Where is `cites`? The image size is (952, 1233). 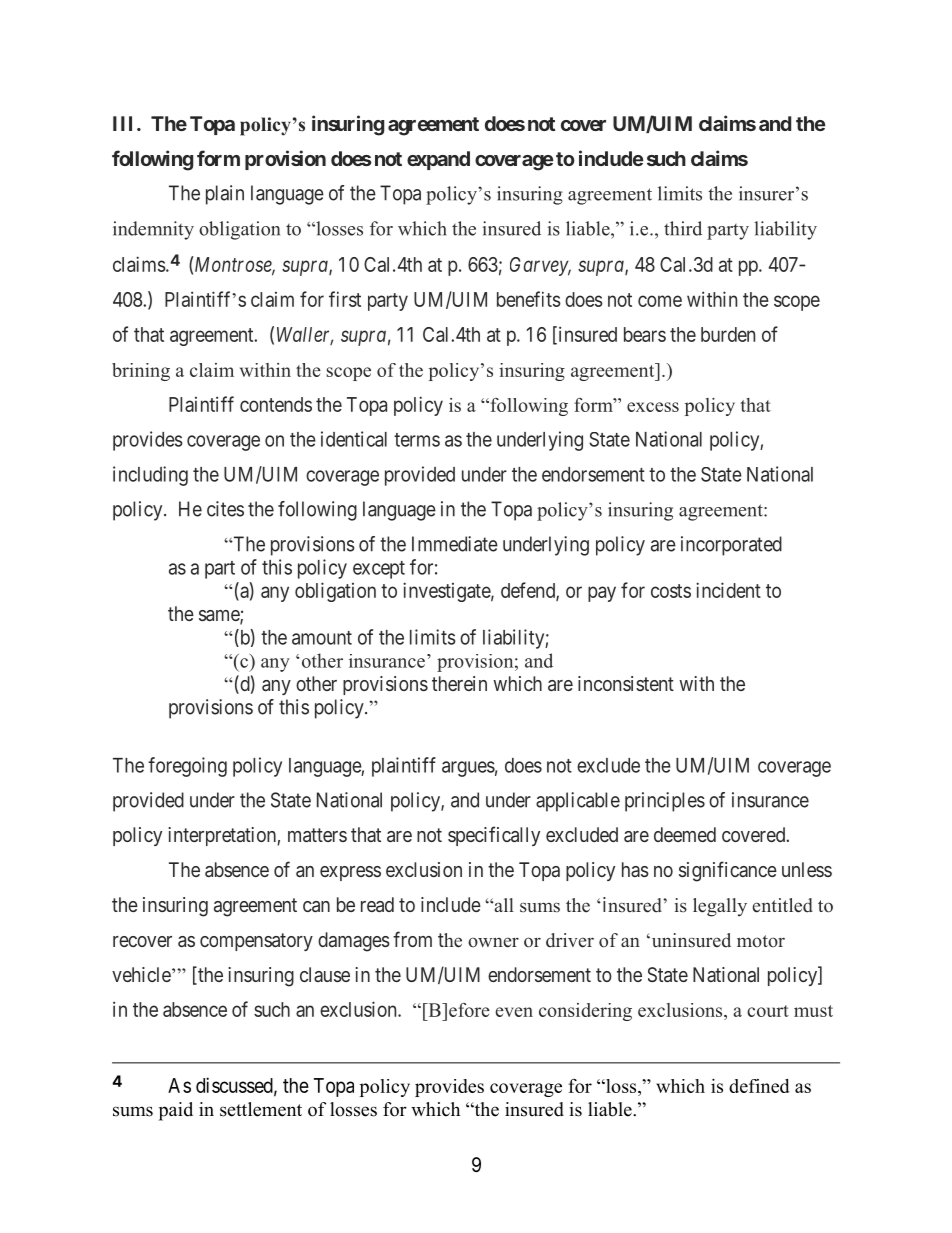
cites is located at coordinates (225, 509).
